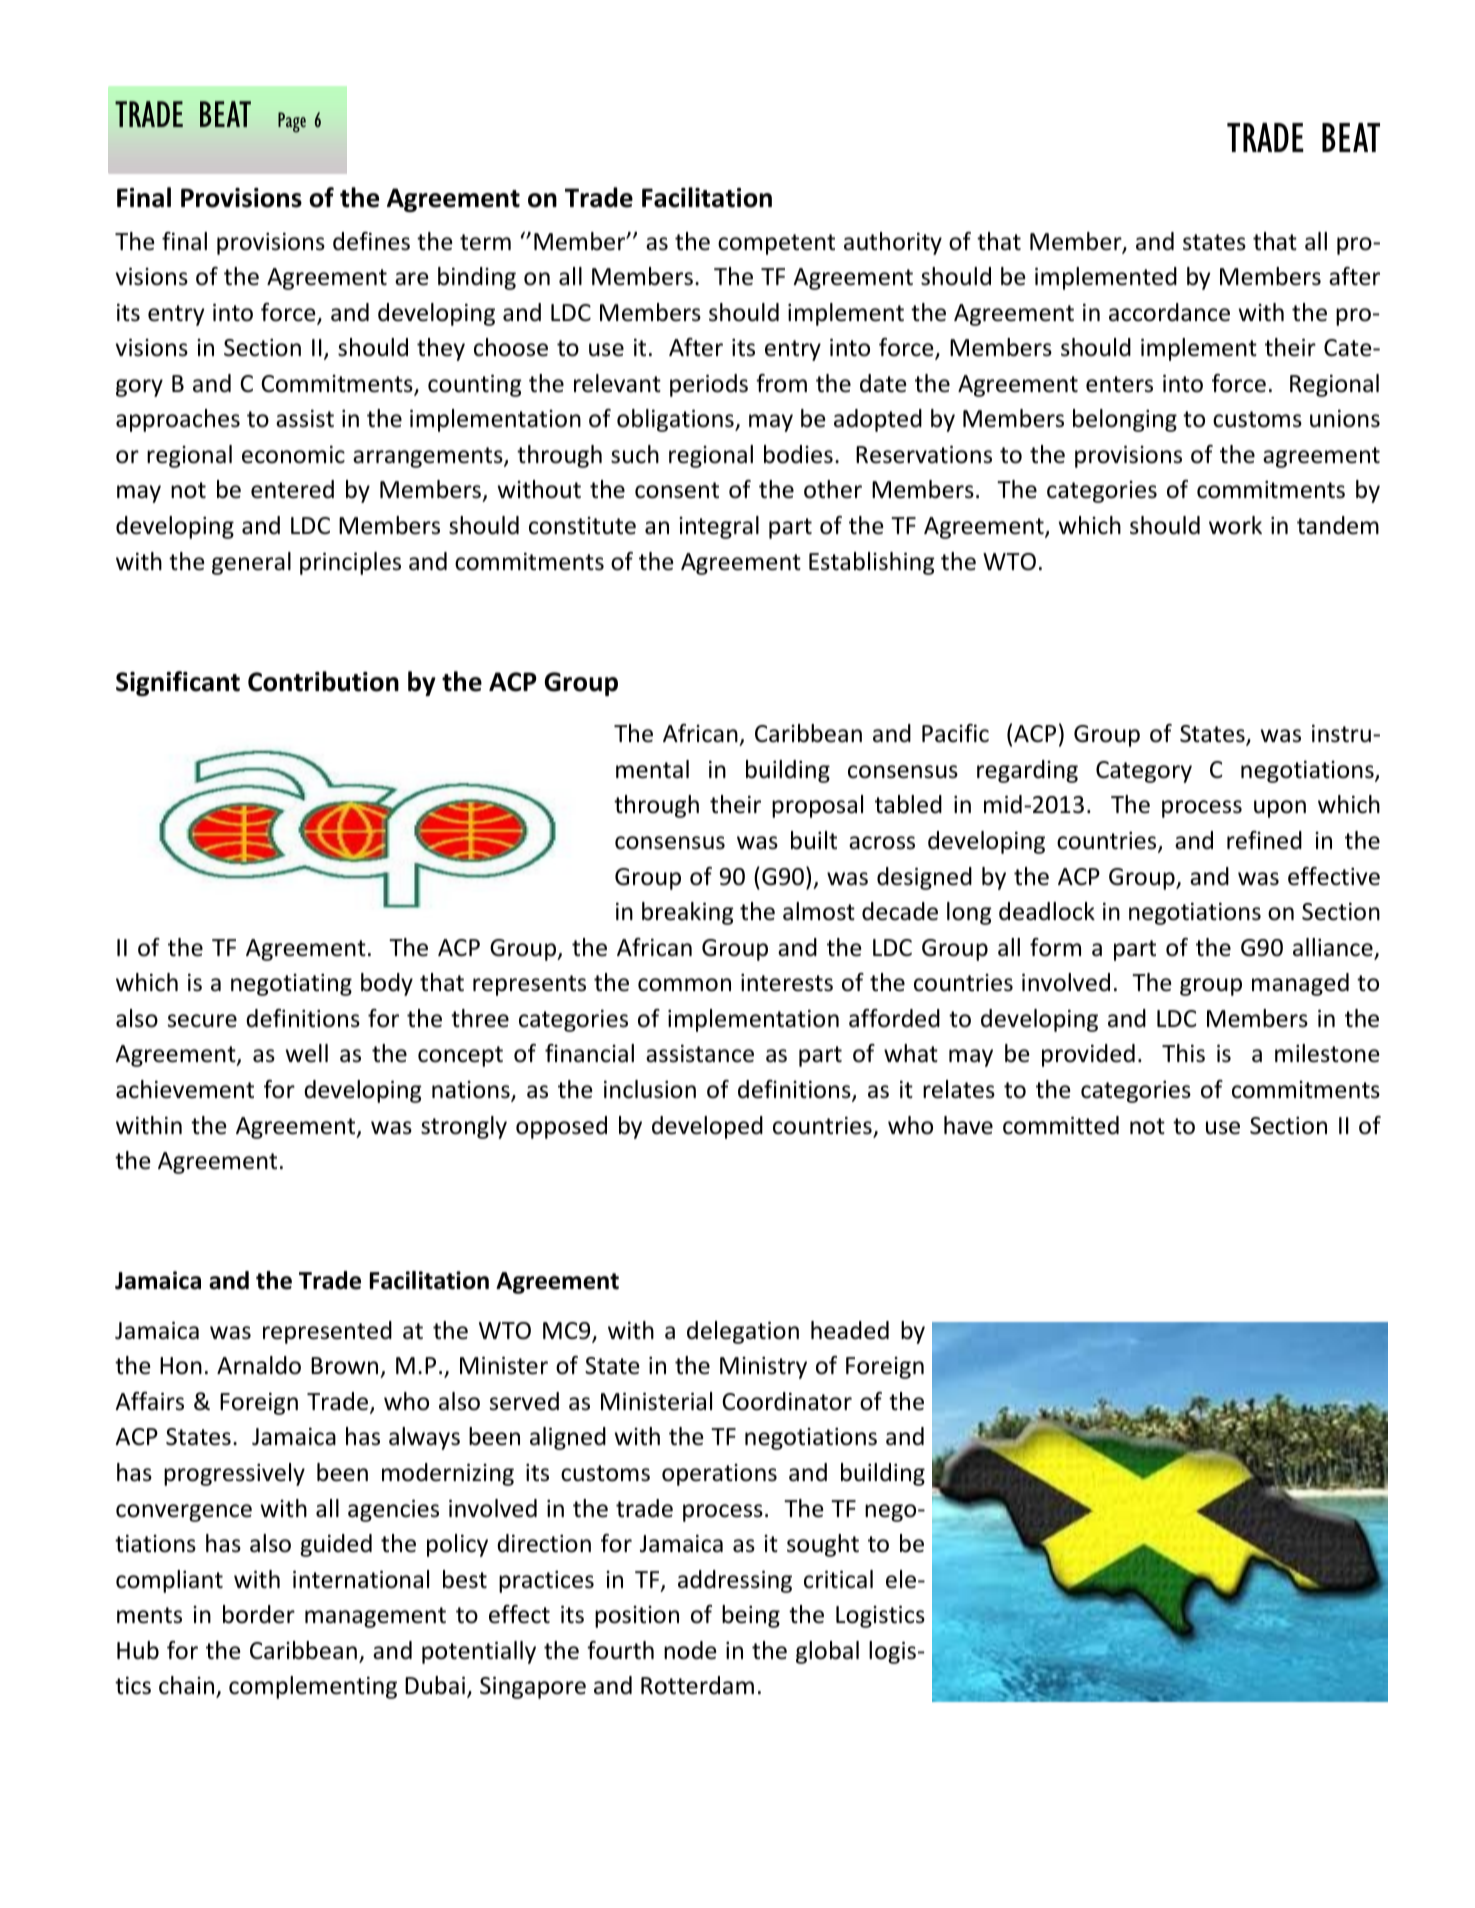 This screenshot has width=1475, height=1908. I want to click on border, so click(259, 1614).
